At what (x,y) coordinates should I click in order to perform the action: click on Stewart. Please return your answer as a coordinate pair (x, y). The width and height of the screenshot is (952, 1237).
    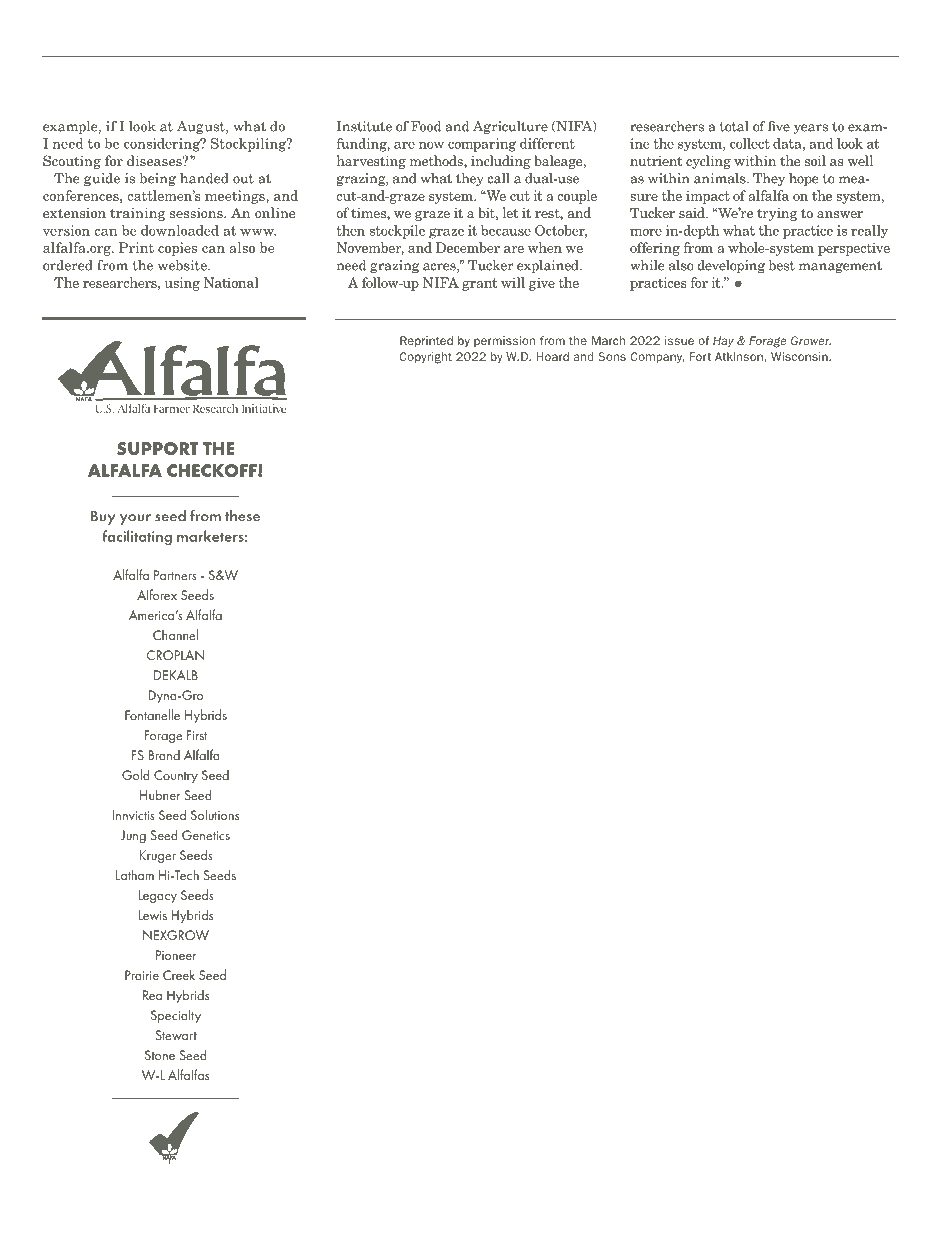
    Looking at the image, I should click on (176, 1035).
